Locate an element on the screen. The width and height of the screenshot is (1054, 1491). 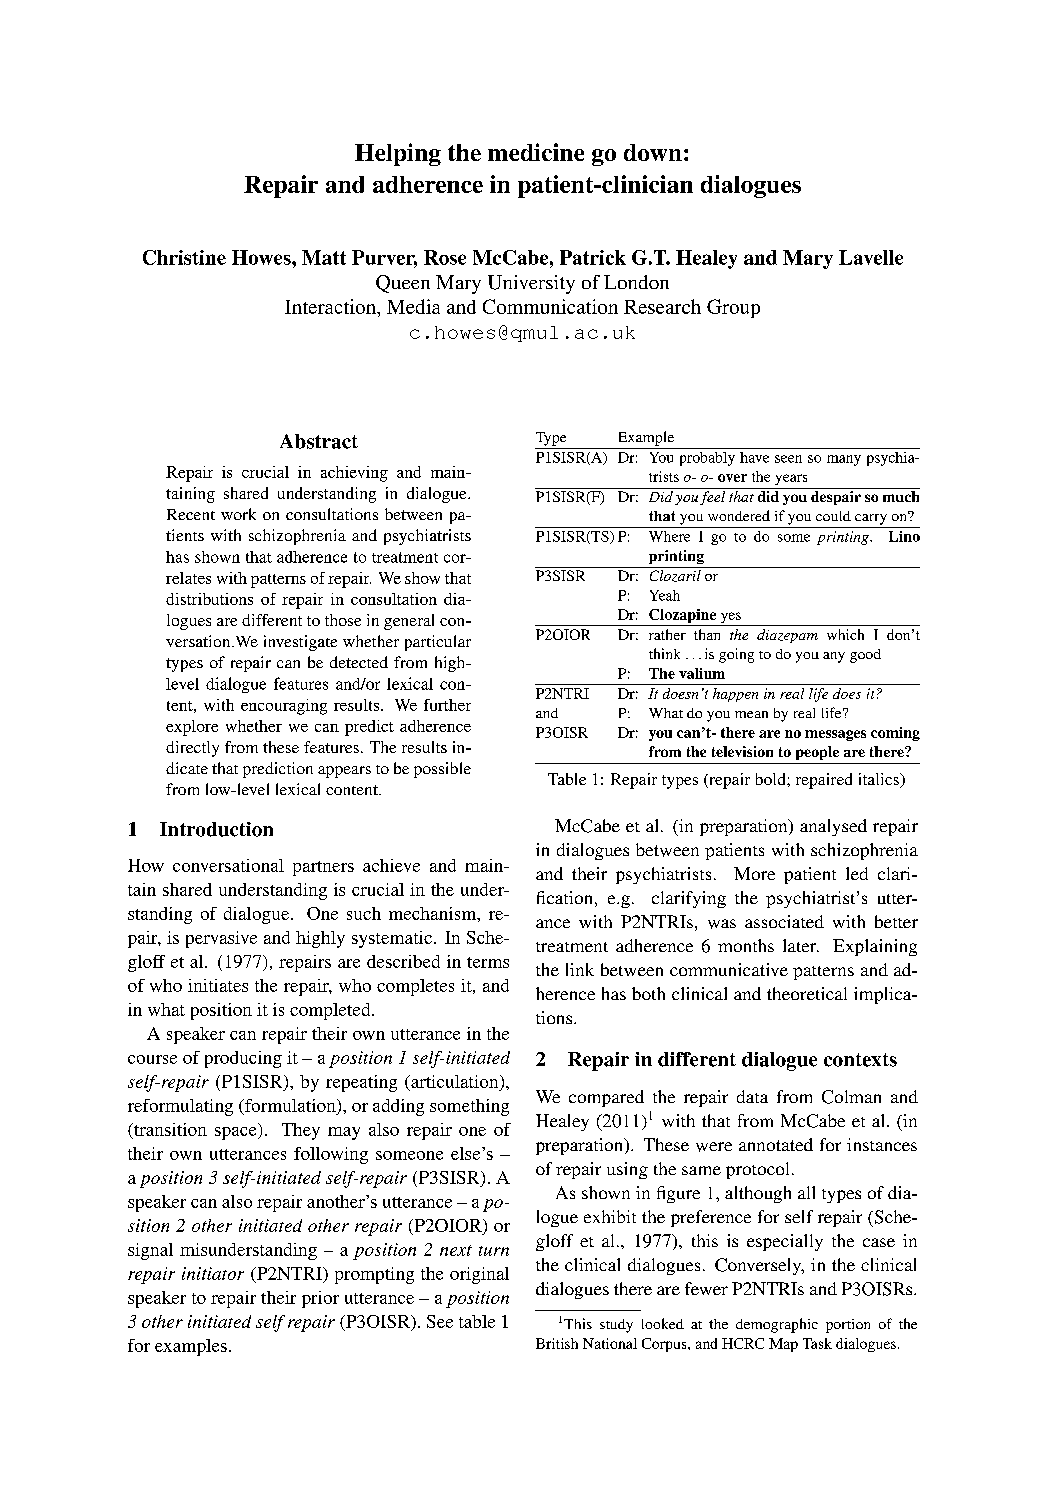
Christine is located at coordinates (184, 257).
